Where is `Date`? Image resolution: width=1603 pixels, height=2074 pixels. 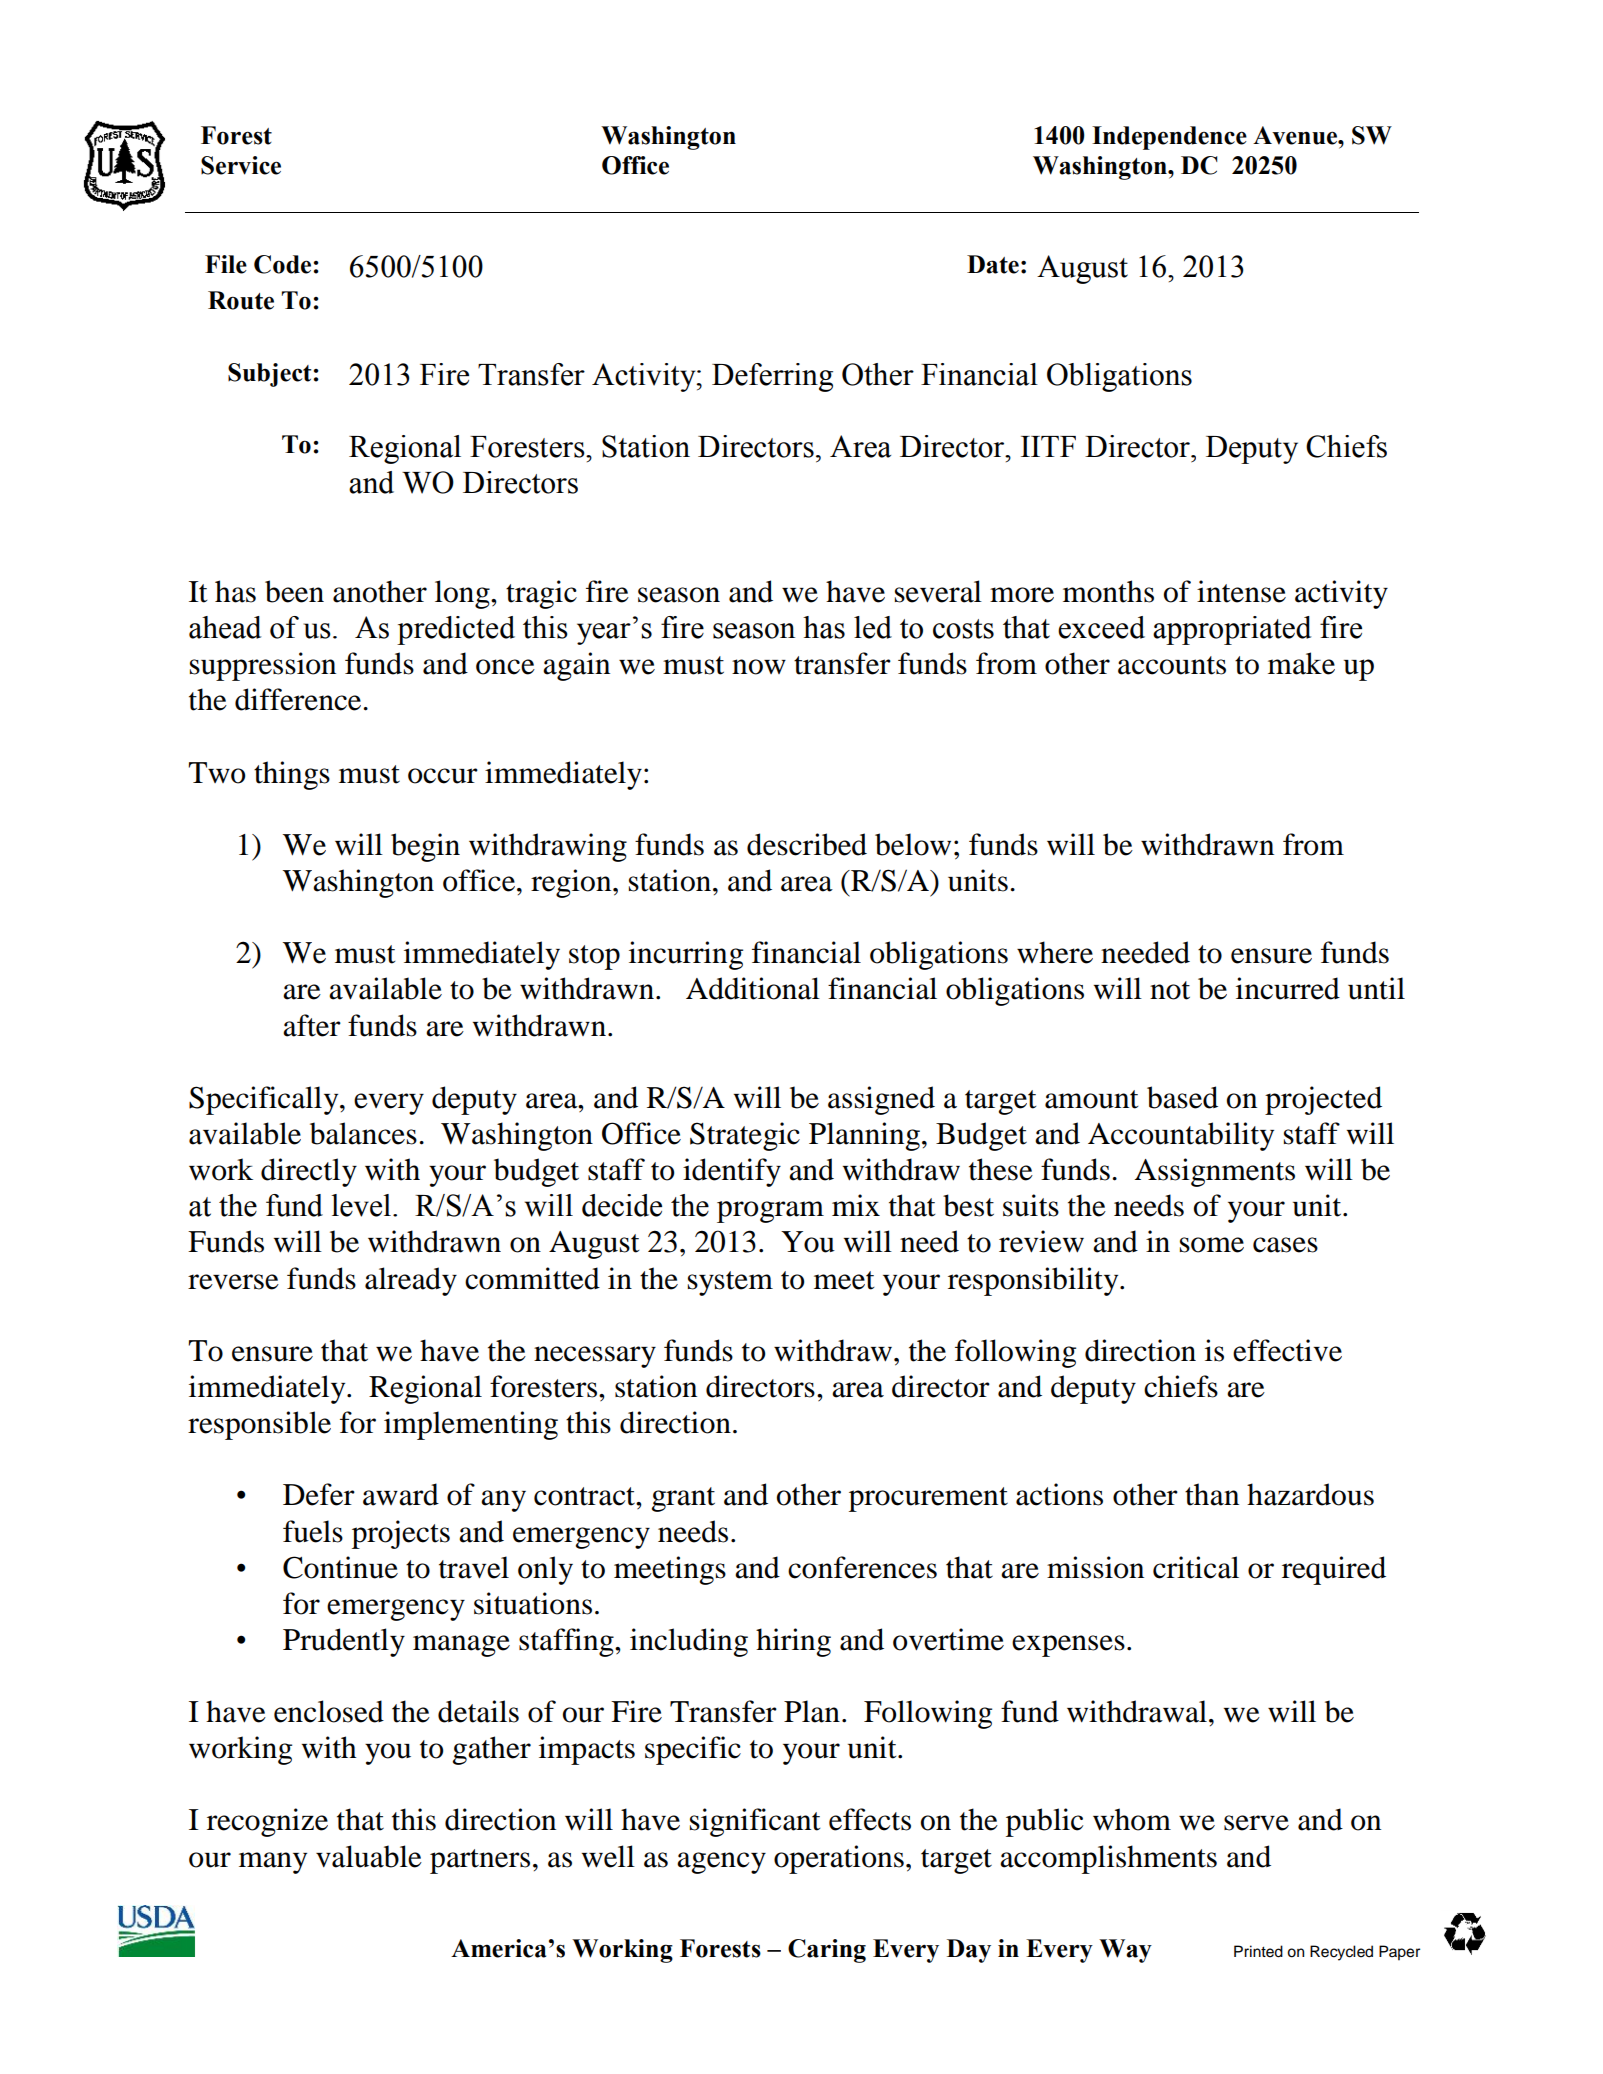
Date is located at coordinates (993, 264).
